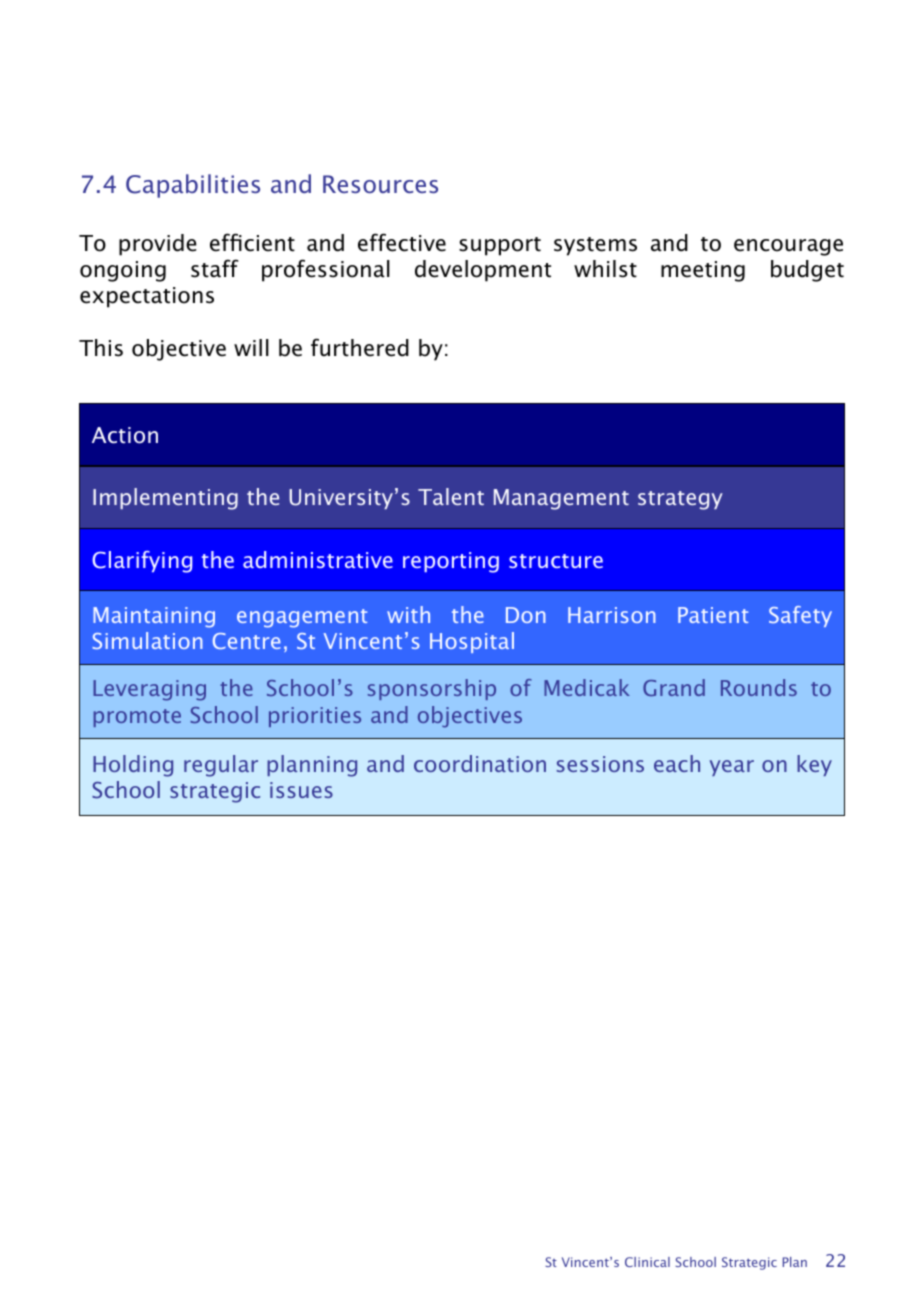 This page has height=1311, width=924. Describe the element at coordinates (301, 790) in the page. I see `issues` at that location.
